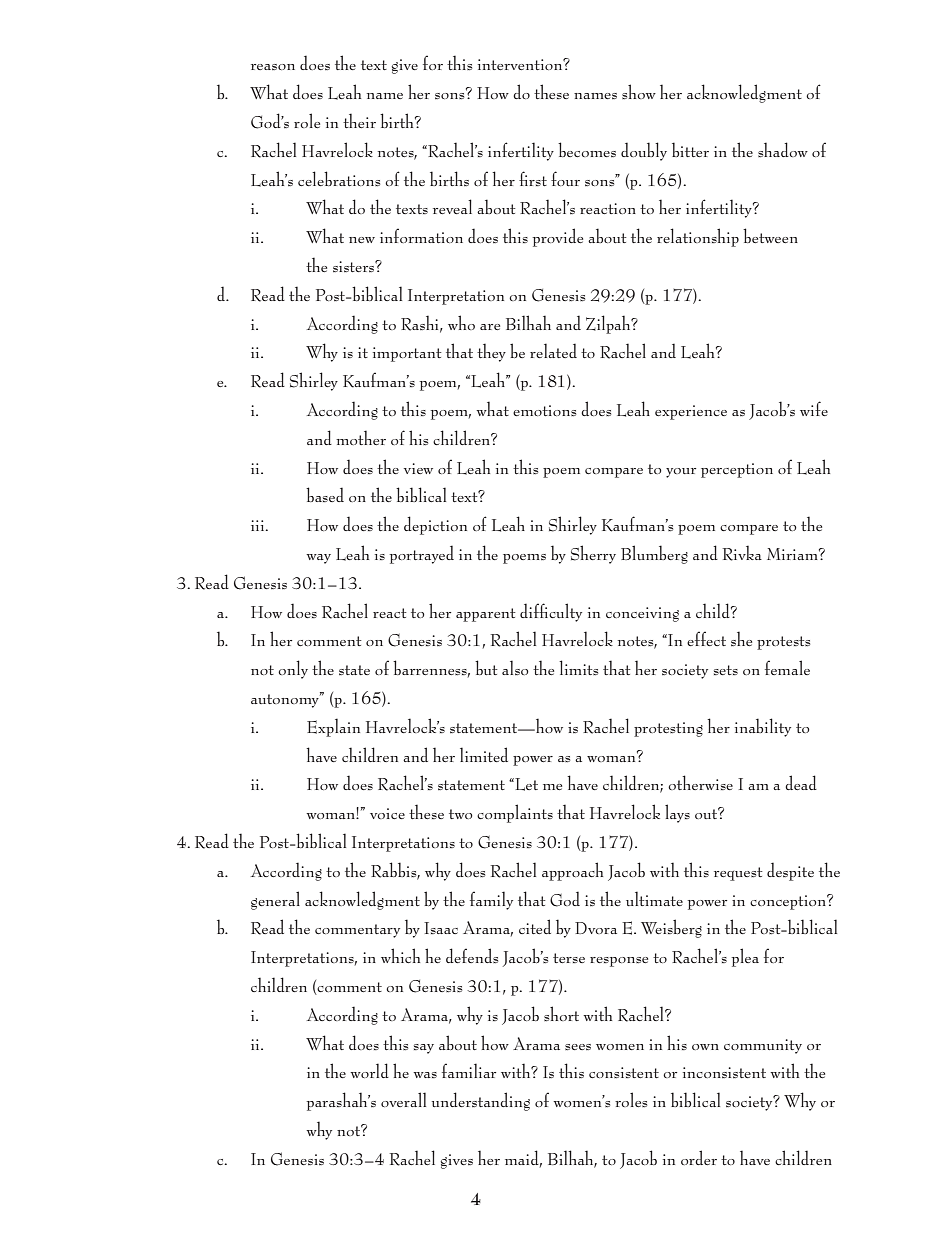 The width and height of the screenshot is (952, 1233). Describe the element at coordinates (737, 470) in the screenshot. I see `perception` at that location.
